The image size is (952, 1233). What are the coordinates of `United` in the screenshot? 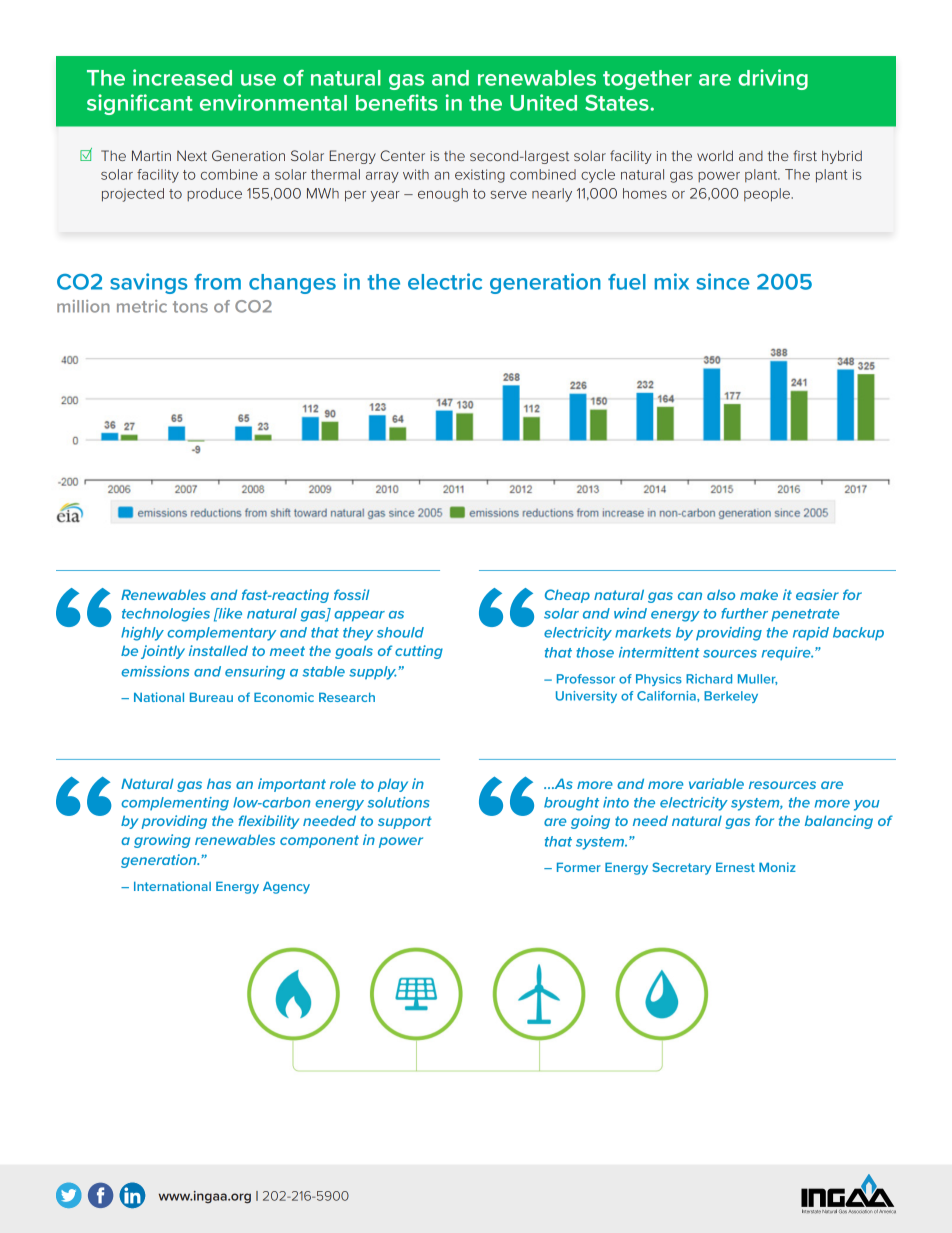 It's located at (543, 102).
